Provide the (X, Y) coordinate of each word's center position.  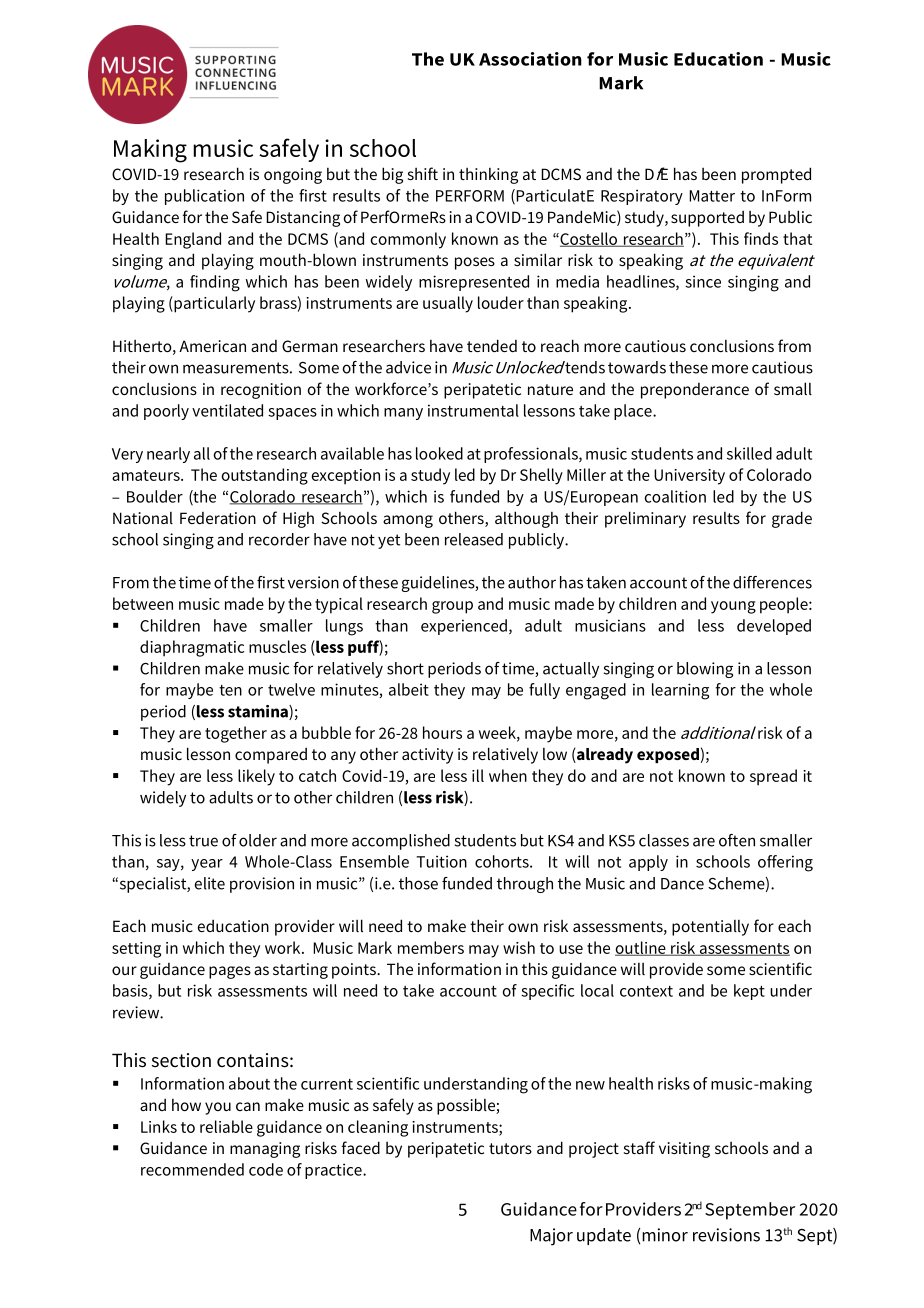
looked (439, 453)
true (203, 841)
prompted (776, 175)
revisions (726, 1235)
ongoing (293, 176)
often (737, 840)
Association (530, 59)
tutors (510, 1148)
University (689, 477)
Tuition (441, 861)
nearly (168, 455)
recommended (192, 1169)
